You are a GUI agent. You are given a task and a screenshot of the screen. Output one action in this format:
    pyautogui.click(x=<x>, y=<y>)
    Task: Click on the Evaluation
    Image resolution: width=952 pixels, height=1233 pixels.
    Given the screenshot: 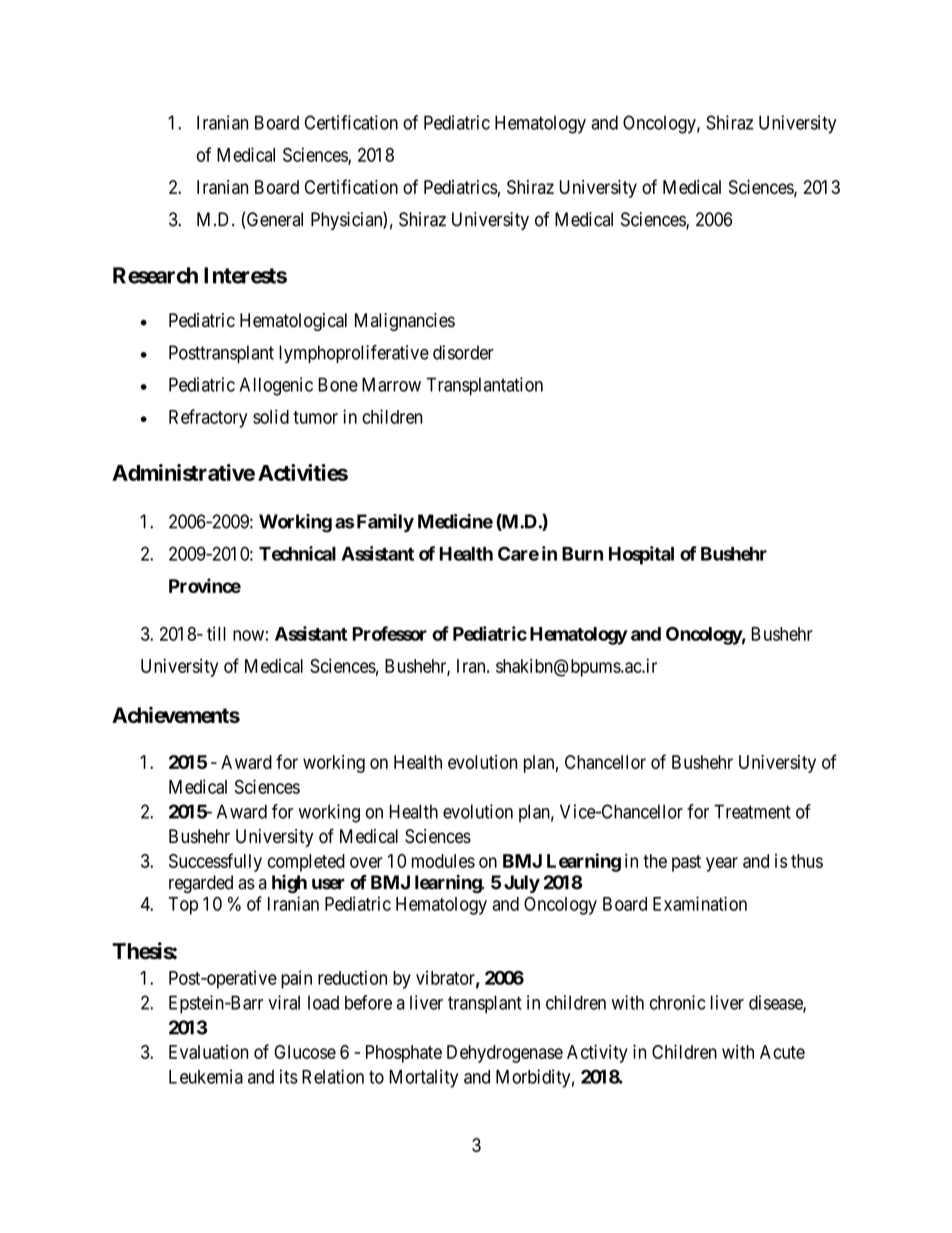 What is the action you would take?
    pyautogui.click(x=208, y=1052)
